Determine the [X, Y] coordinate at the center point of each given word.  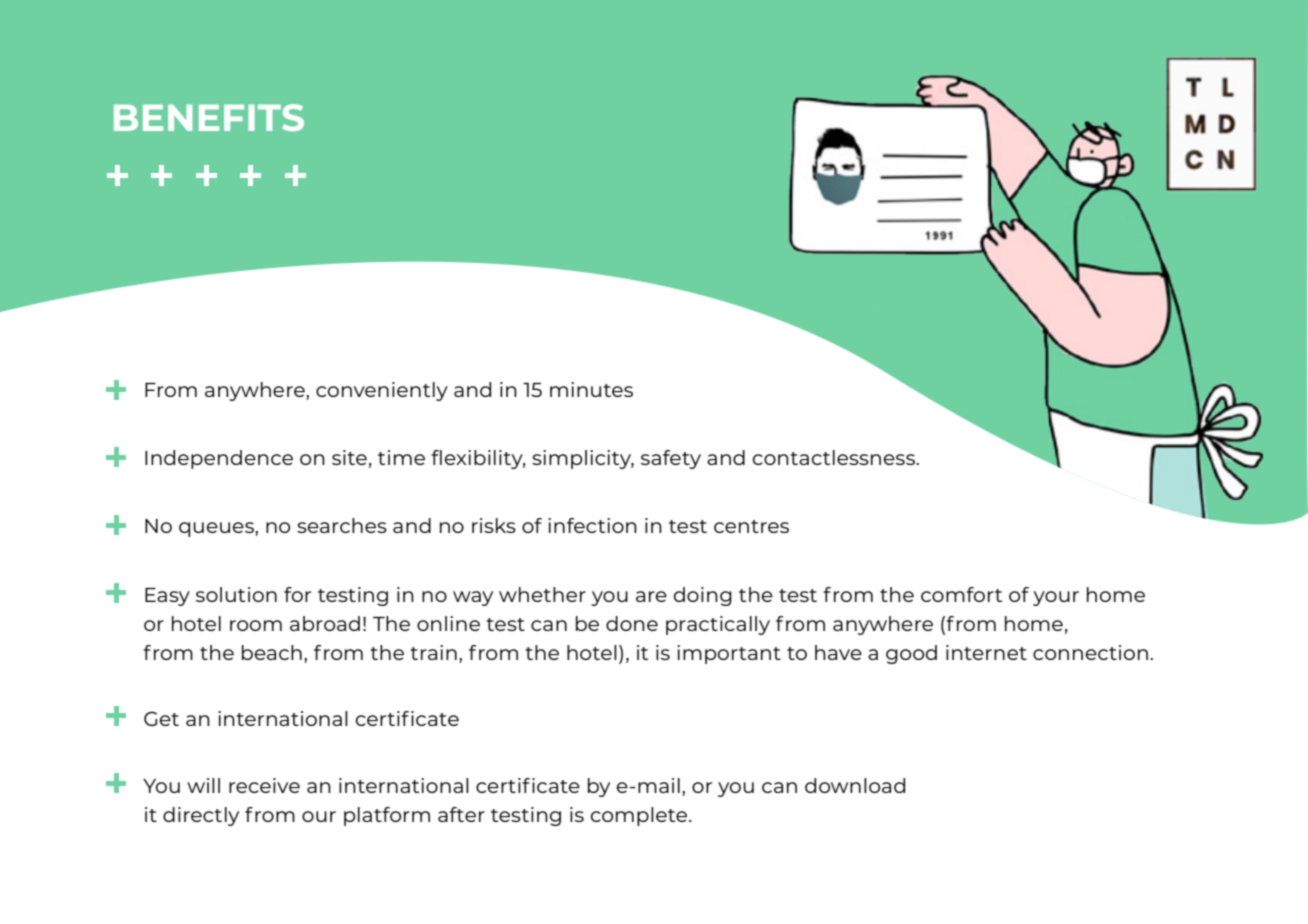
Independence [219, 459]
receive [264, 785]
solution [236, 594]
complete [640, 816]
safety [671, 459]
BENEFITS [209, 117]
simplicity [583, 459]
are [651, 596]
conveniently [382, 391]
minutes [591, 389]
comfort [961, 594]
